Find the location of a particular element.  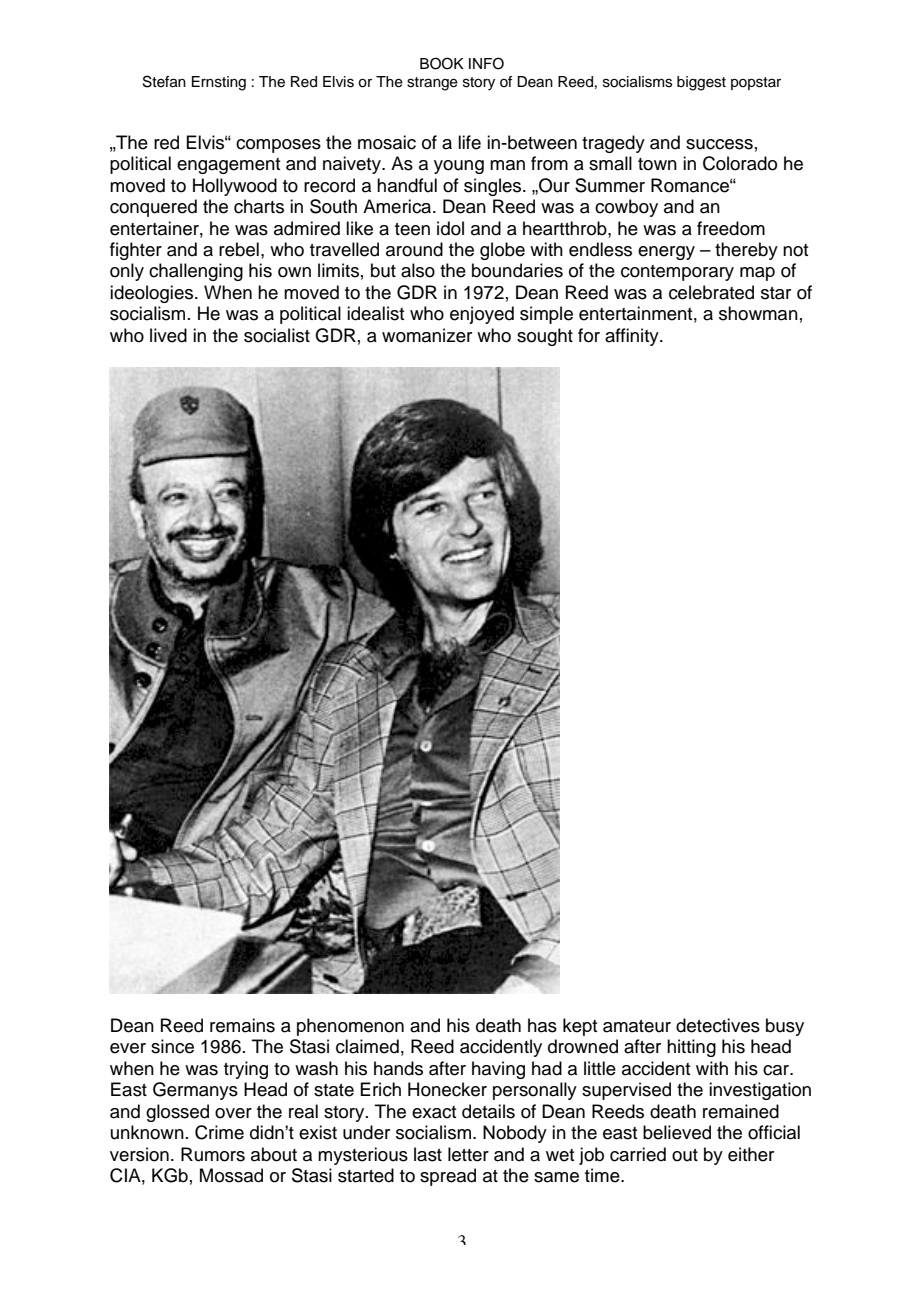

strange is located at coordinates (432, 84).
